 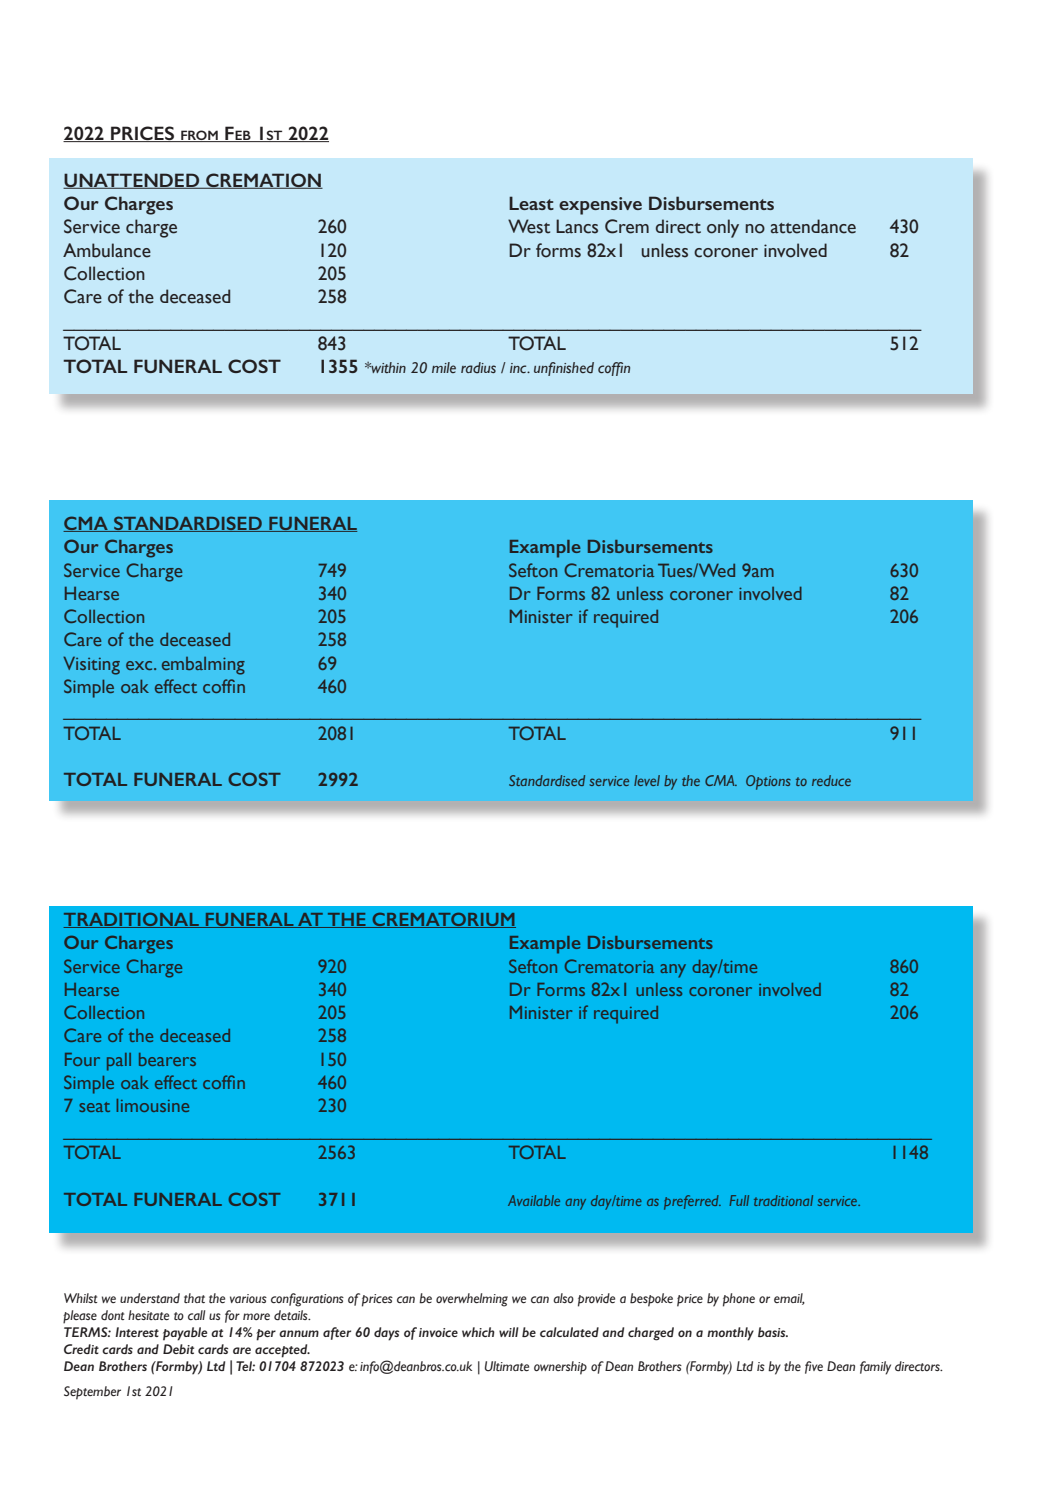 What do you see at coordinates (132, 181) in the image?
I see `UNATTENDED` at bounding box center [132, 181].
